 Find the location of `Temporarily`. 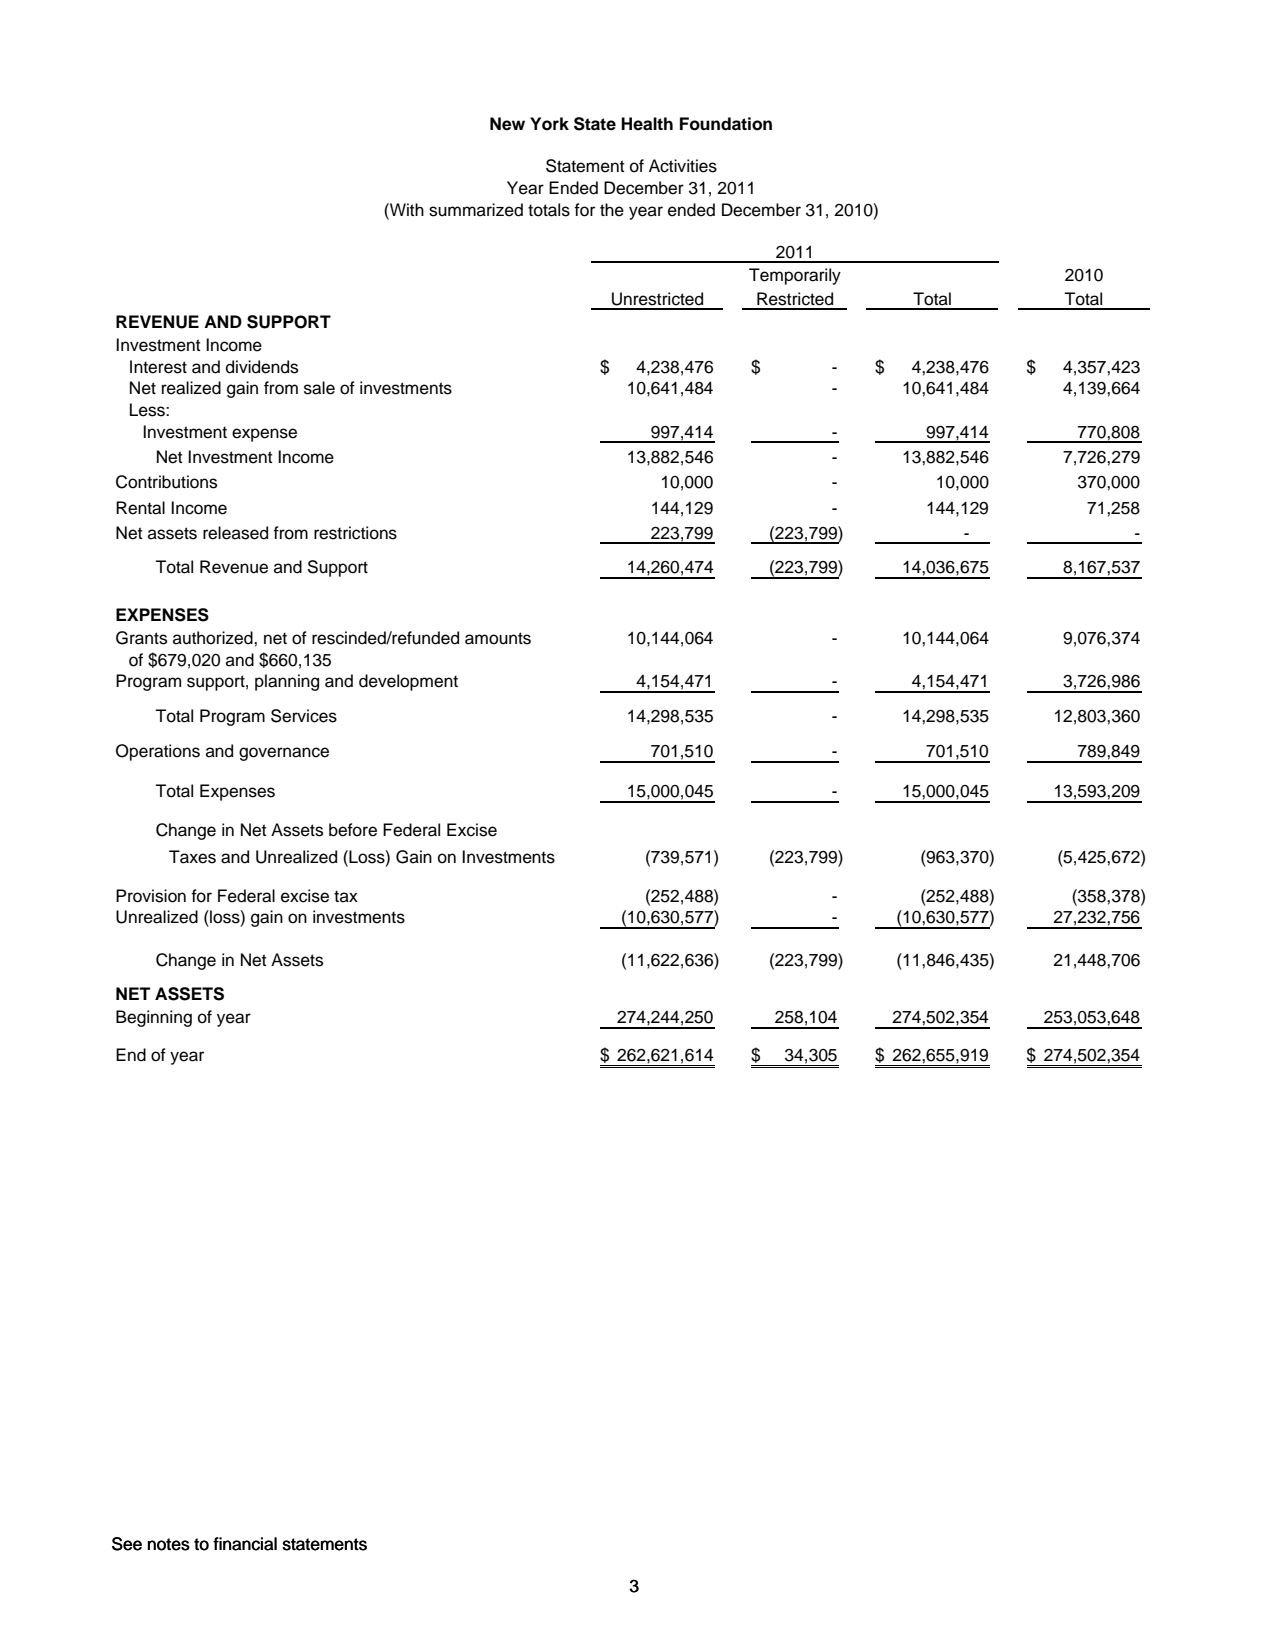

Temporarily is located at coordinates (795, 276).
